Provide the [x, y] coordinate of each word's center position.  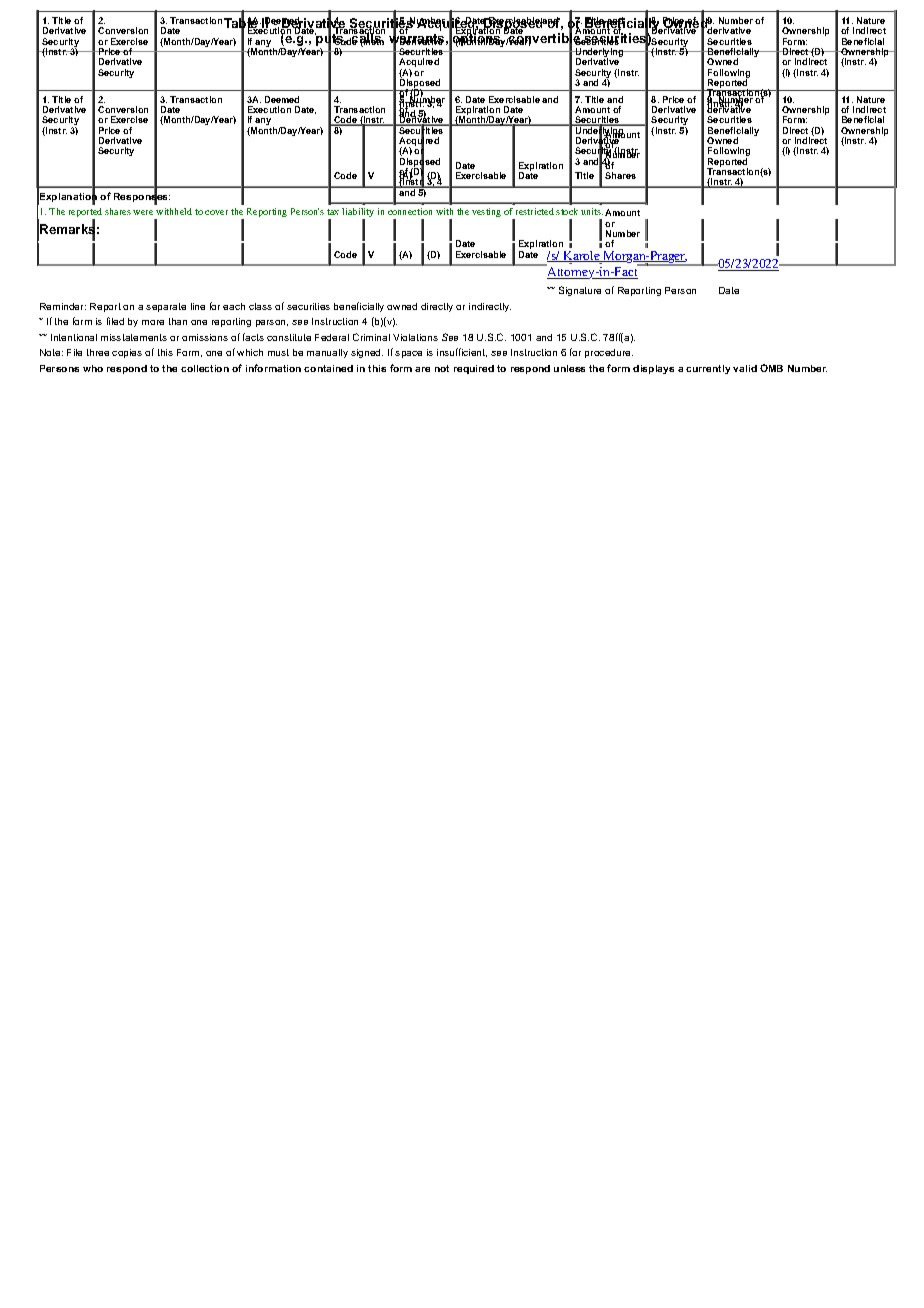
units [592, 211]
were [143, 212]
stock [567, 211]
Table [242, 23]
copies [127, 353]
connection [410, 211]
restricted [535, 211]
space [408, 354]
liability [358, 214]
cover [216, 212]
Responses [142, 197]
